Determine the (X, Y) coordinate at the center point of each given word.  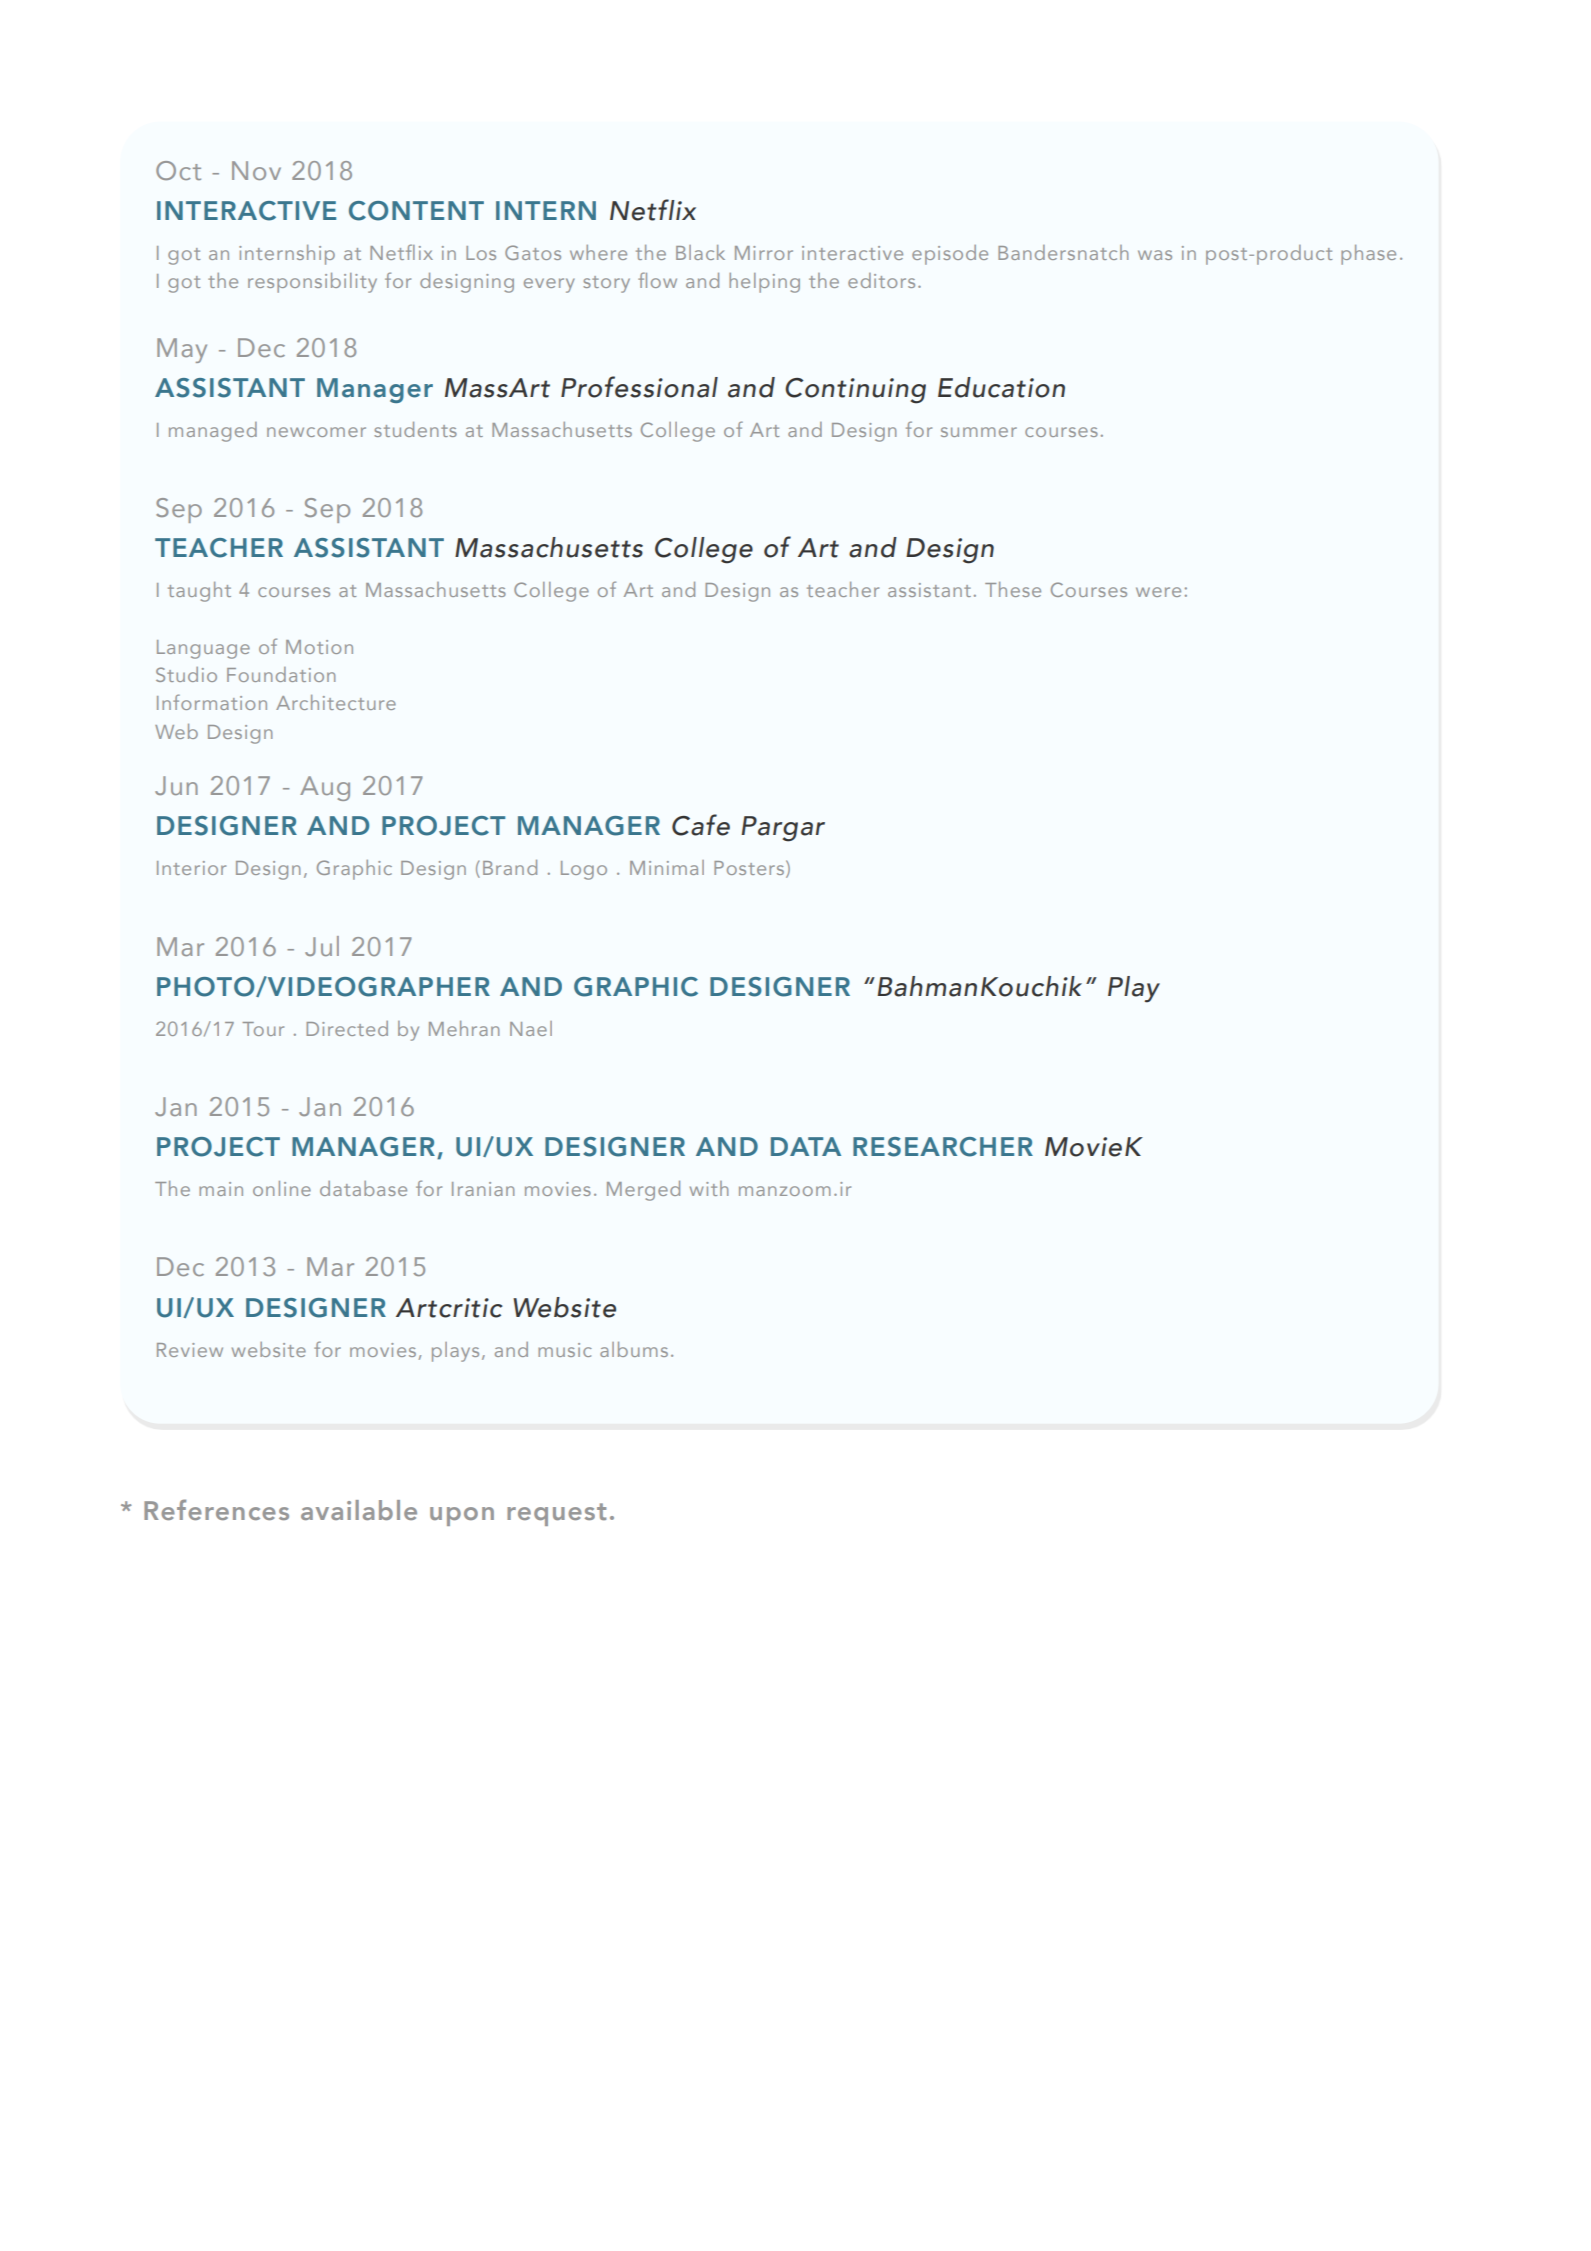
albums (634, 1349)
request (556, 1514)
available (359, 1510)
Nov (256, 170)
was (1155, 255)
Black (700, 252)
